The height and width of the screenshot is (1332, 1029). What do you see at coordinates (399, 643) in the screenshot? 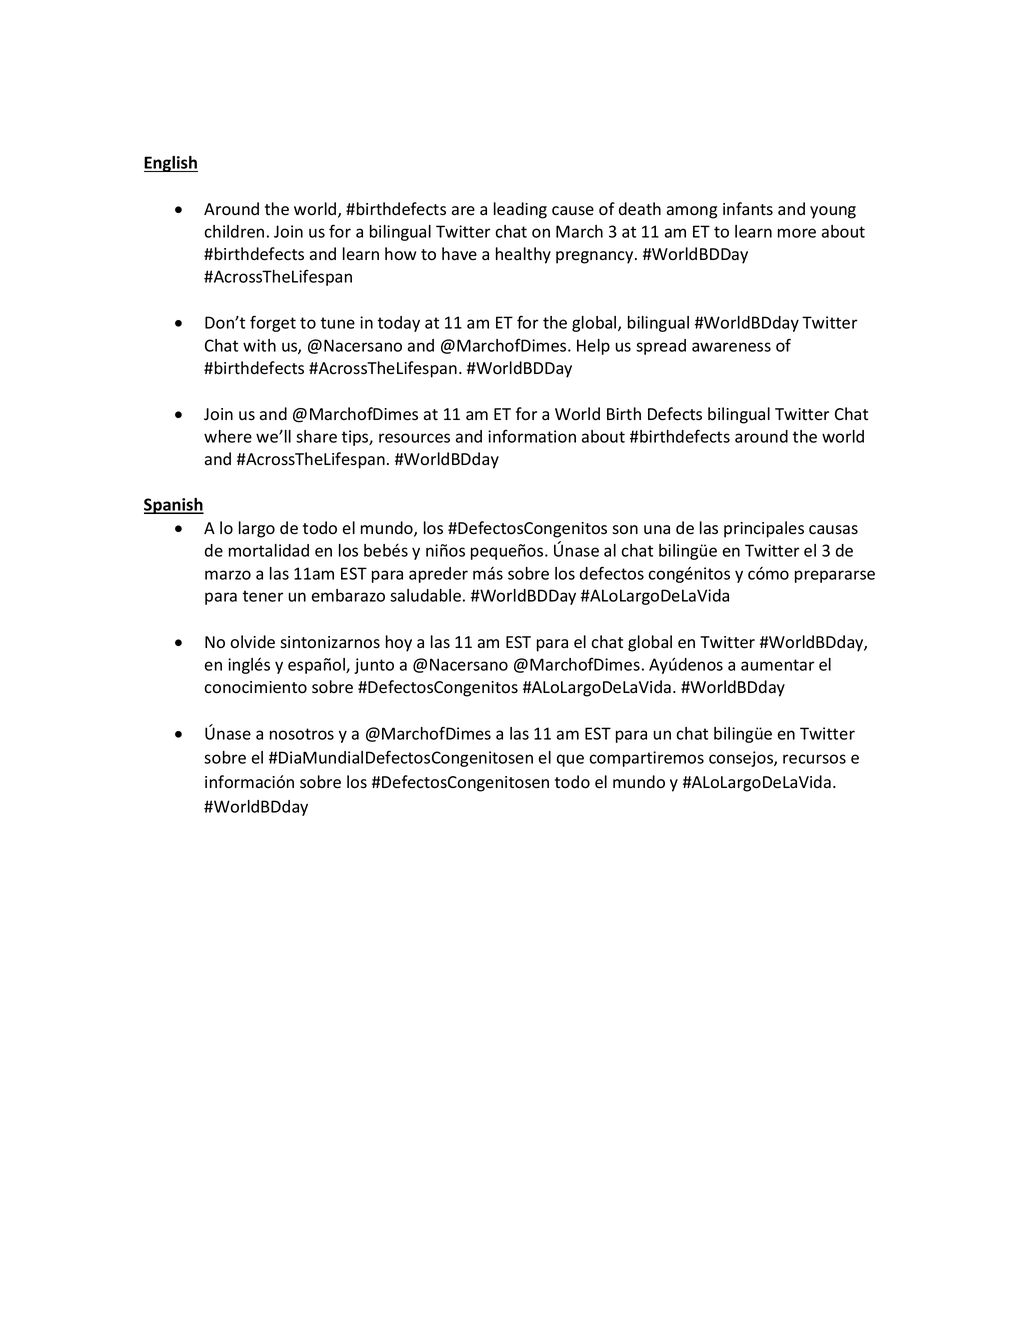
I see `hoy` at bounding box center [399, 643].
